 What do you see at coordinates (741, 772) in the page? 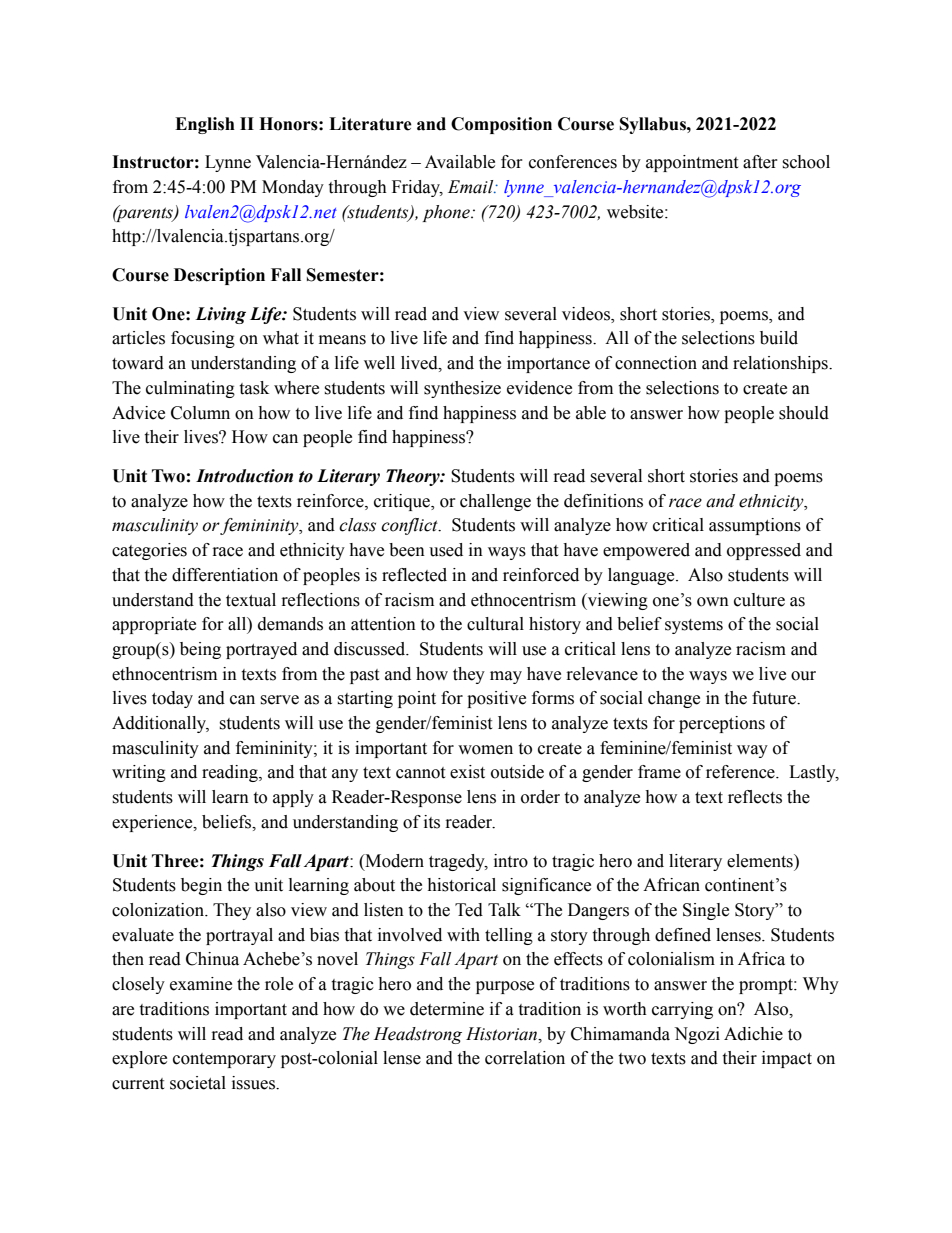
I see `reference` at bounding box center [741, 772].
